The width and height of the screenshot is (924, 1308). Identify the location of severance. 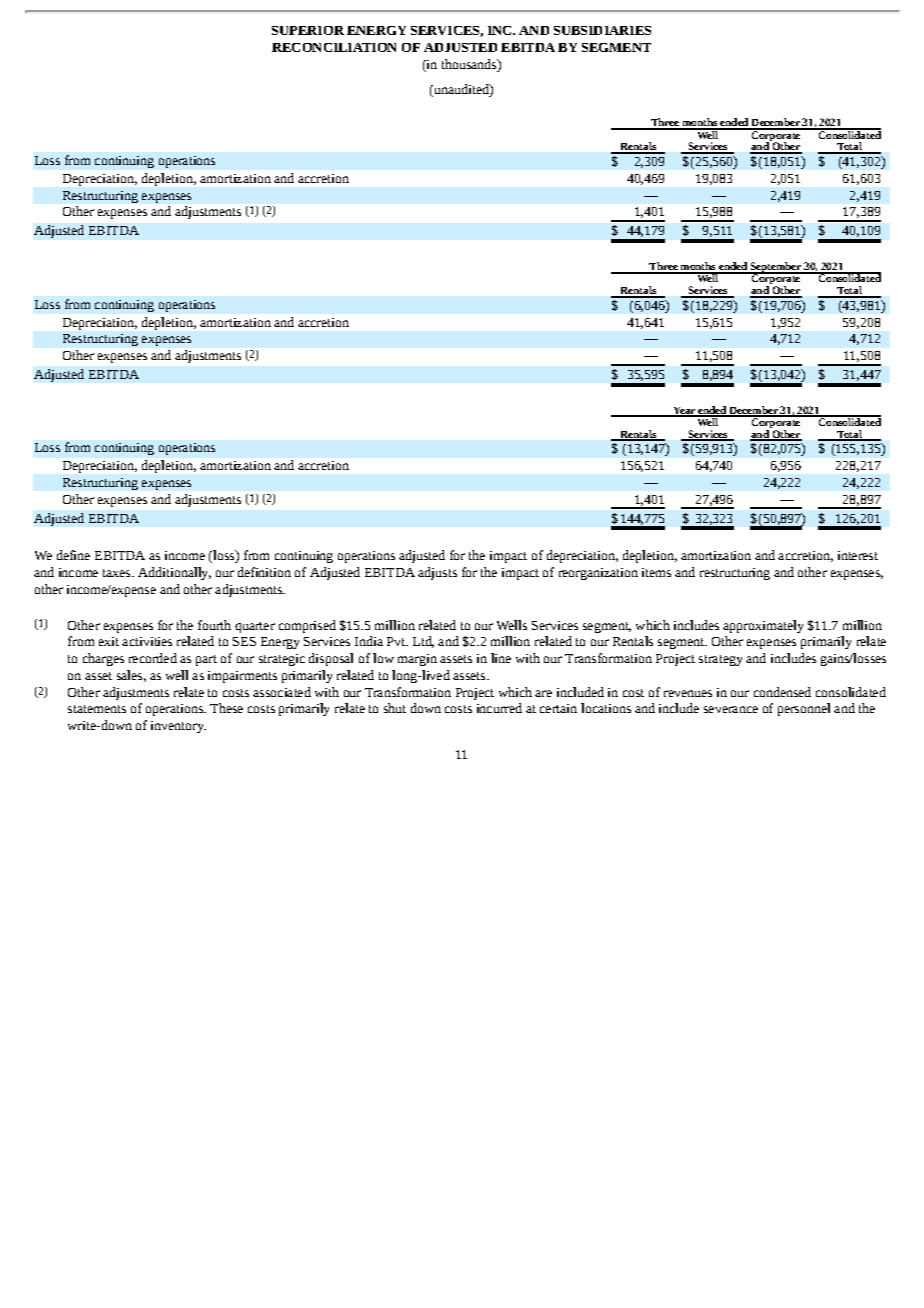
(731, 709).
